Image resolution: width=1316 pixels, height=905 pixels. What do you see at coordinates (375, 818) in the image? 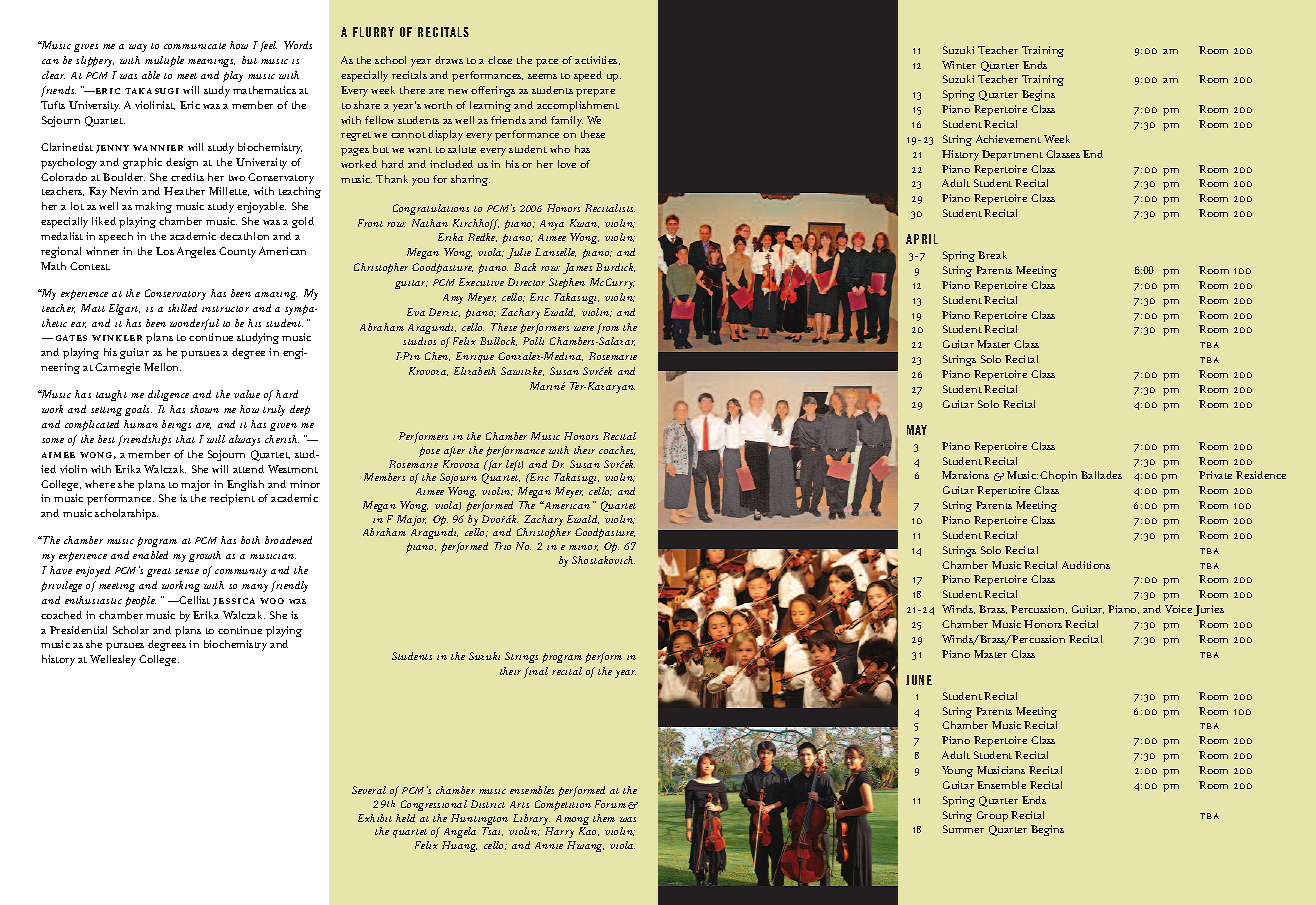
I see `Exhibit` at bounding box center [375, 818].
